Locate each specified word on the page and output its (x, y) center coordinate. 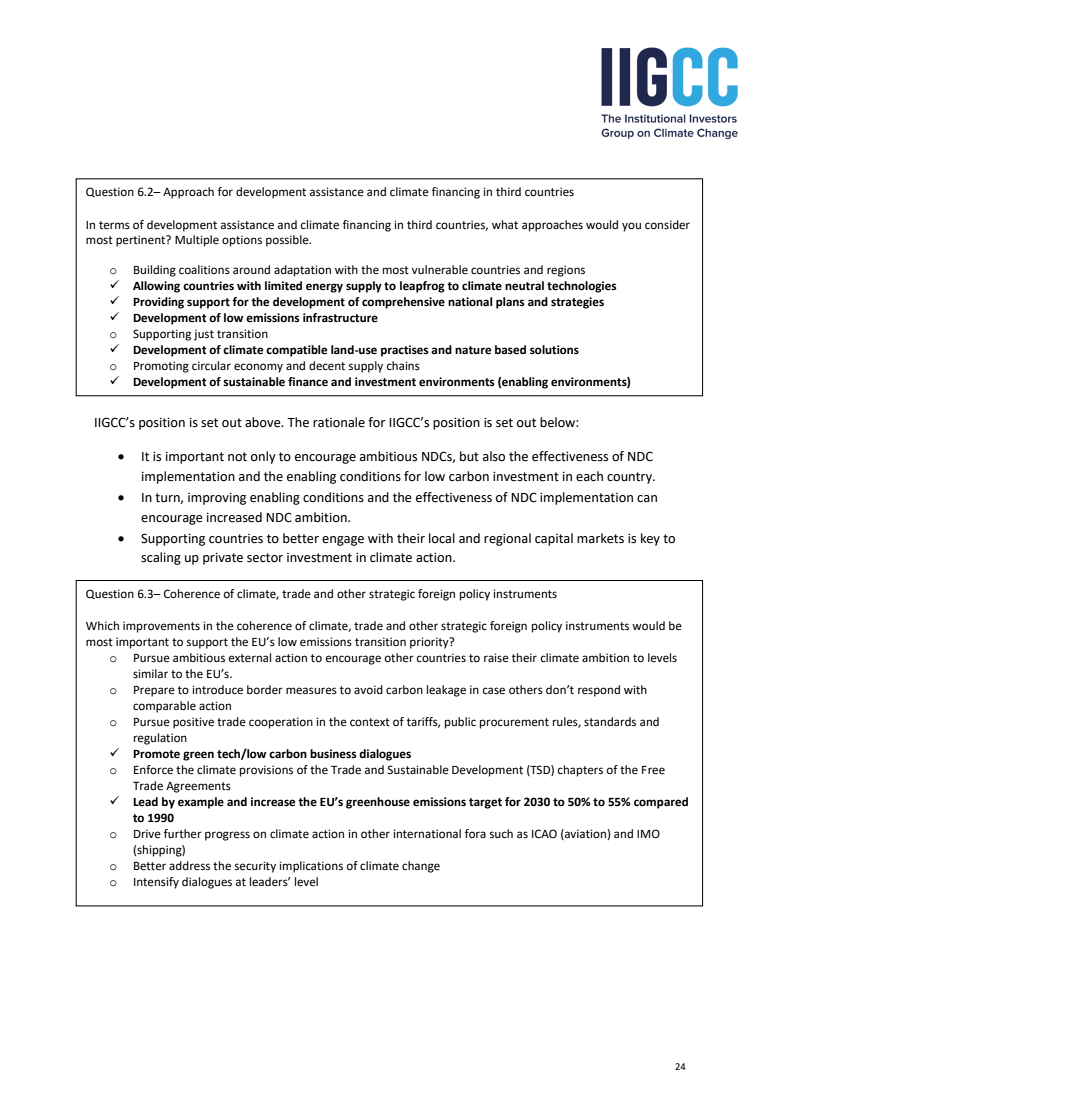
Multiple (197, 241)
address (189, 866)
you (631, 227)
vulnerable (440, 270)
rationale (339, 422)
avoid (368, 689)
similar (150, 673)
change (421, 867)
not (237, 457)
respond (599, 691)
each (589, 476)
